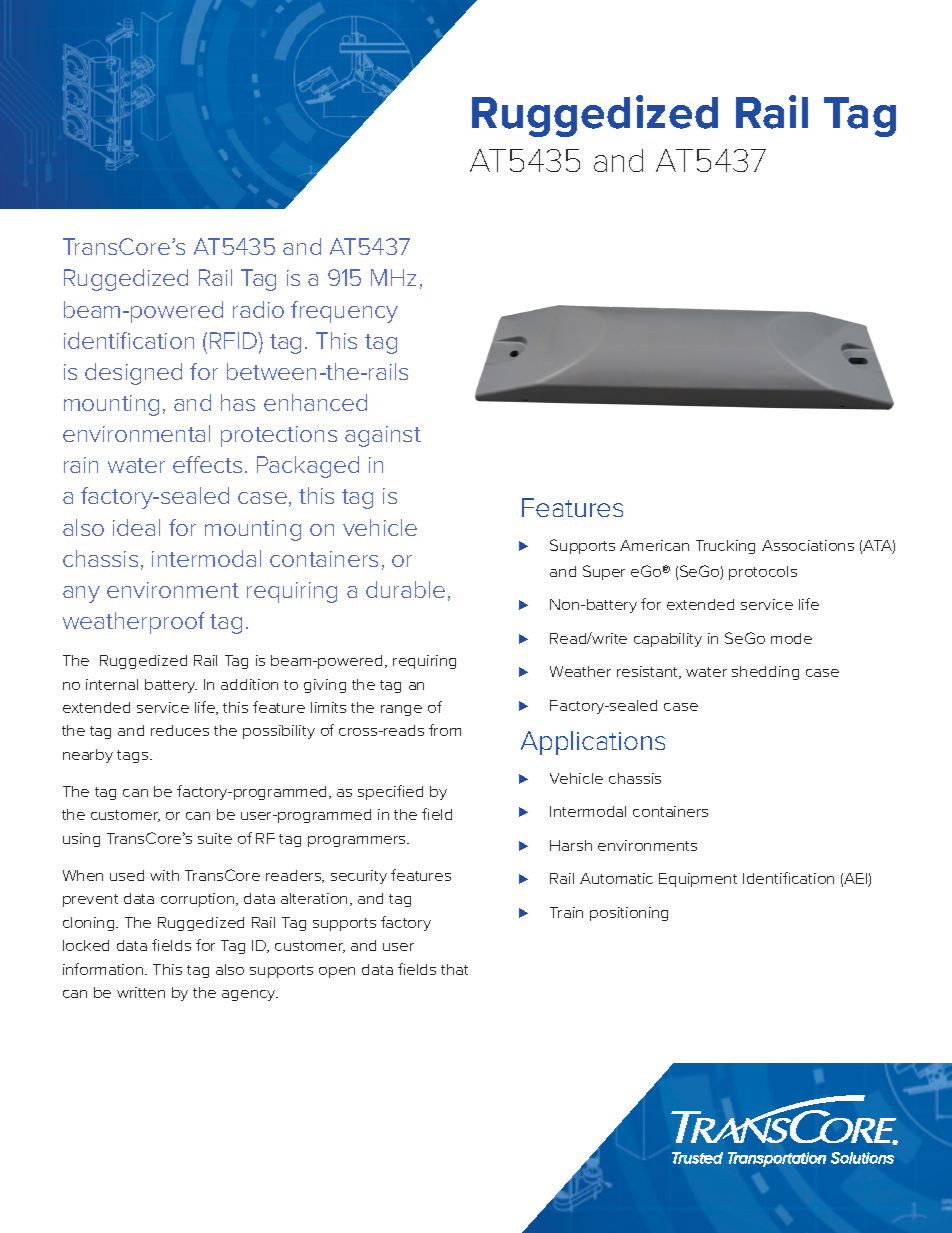 The image size is (952, 1233). Describe the element at coordinates (164, 875) in the document. I see `with` at that location.
